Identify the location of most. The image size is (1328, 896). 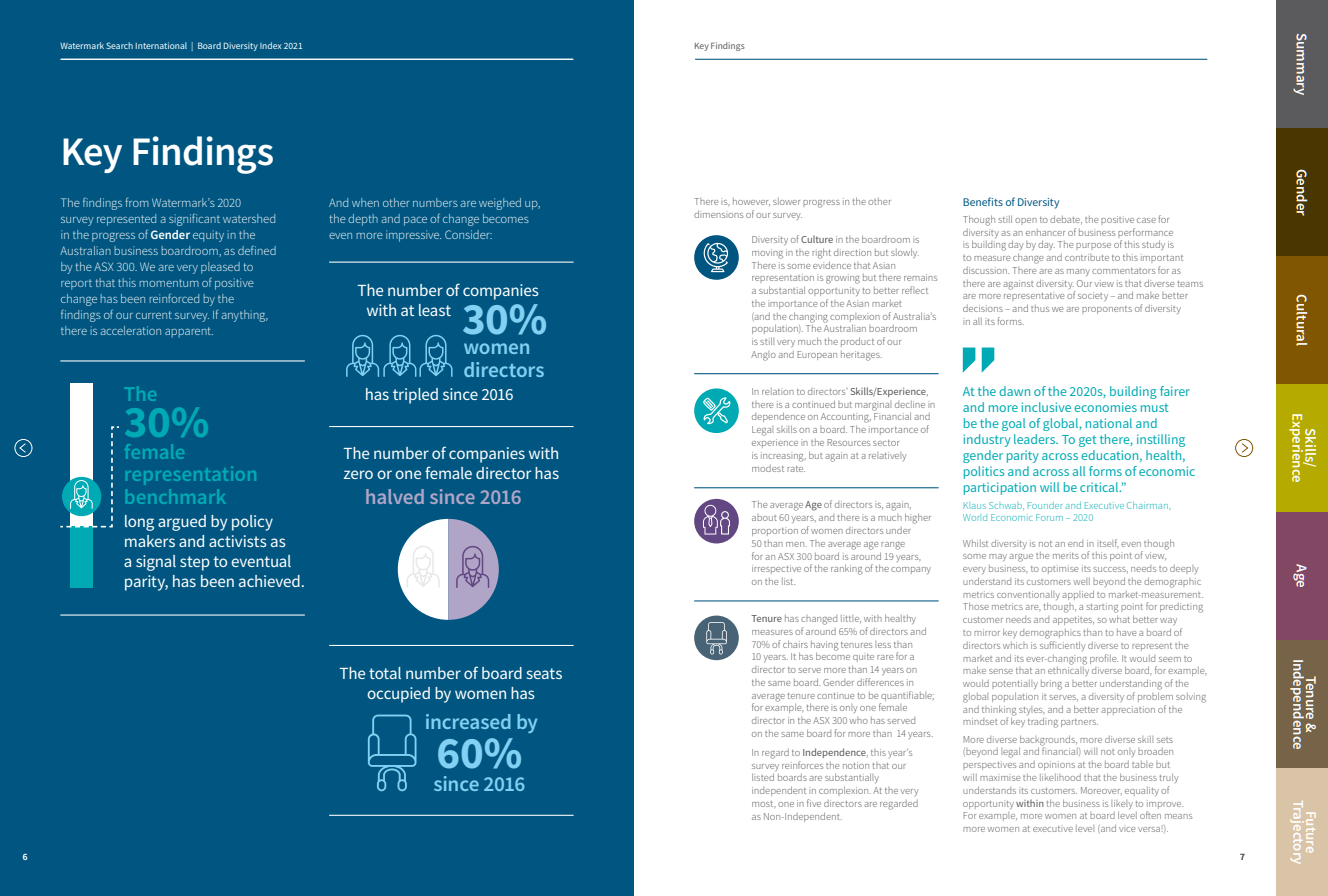
(764, 804).
